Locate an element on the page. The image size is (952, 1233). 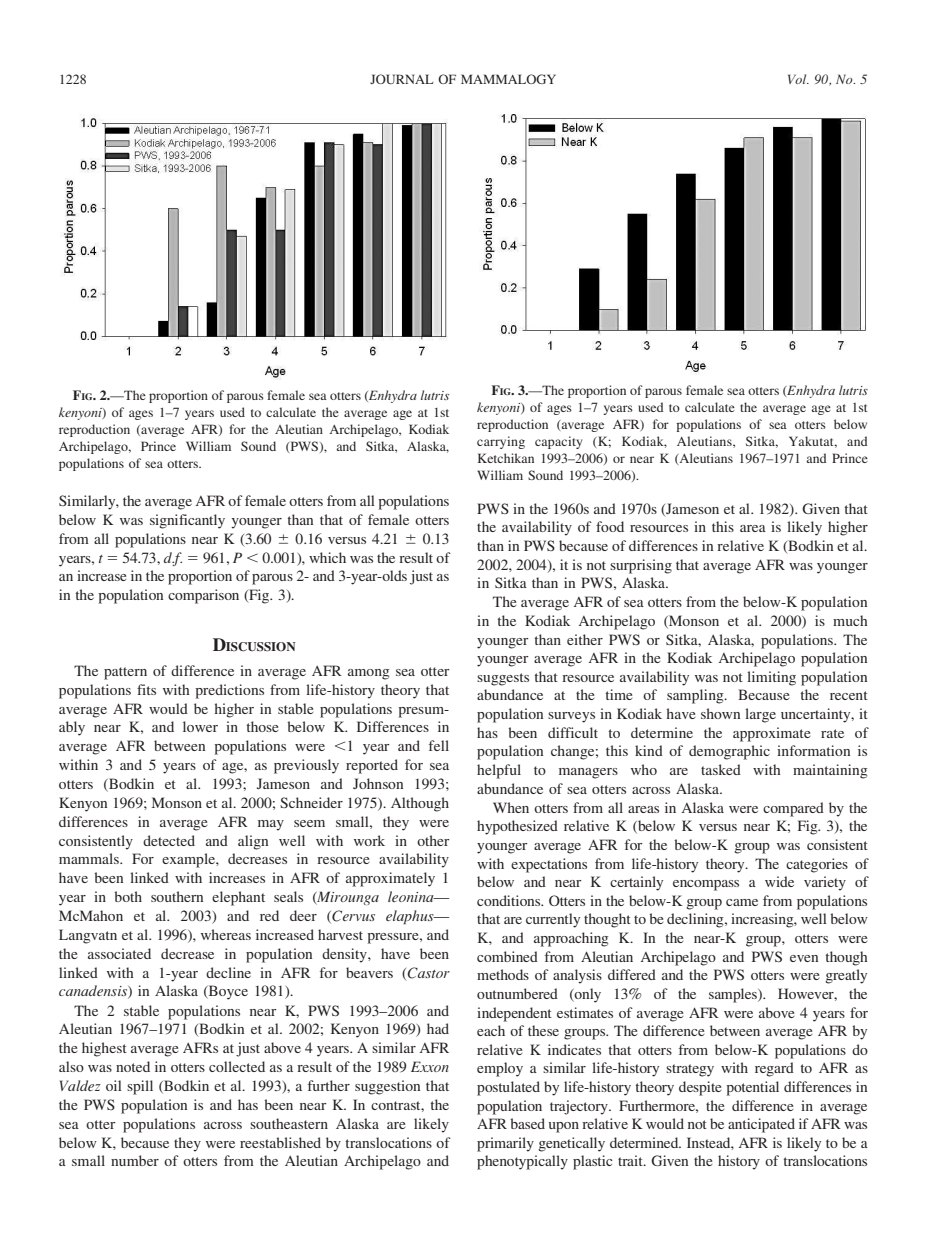
Vol is located at coordinates (798, 79).
